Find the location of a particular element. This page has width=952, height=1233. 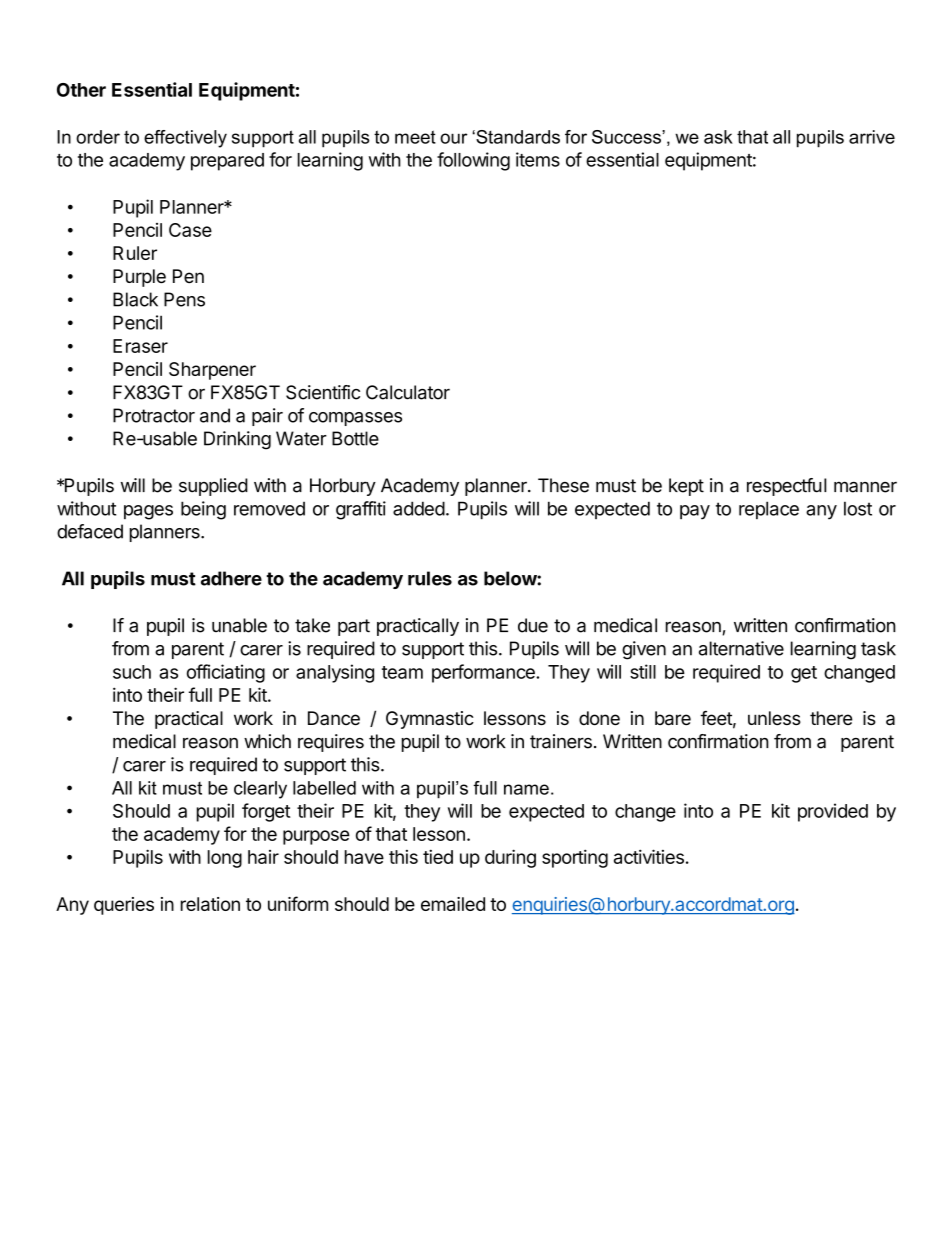

arrive is located at coordinates (872, 137).
